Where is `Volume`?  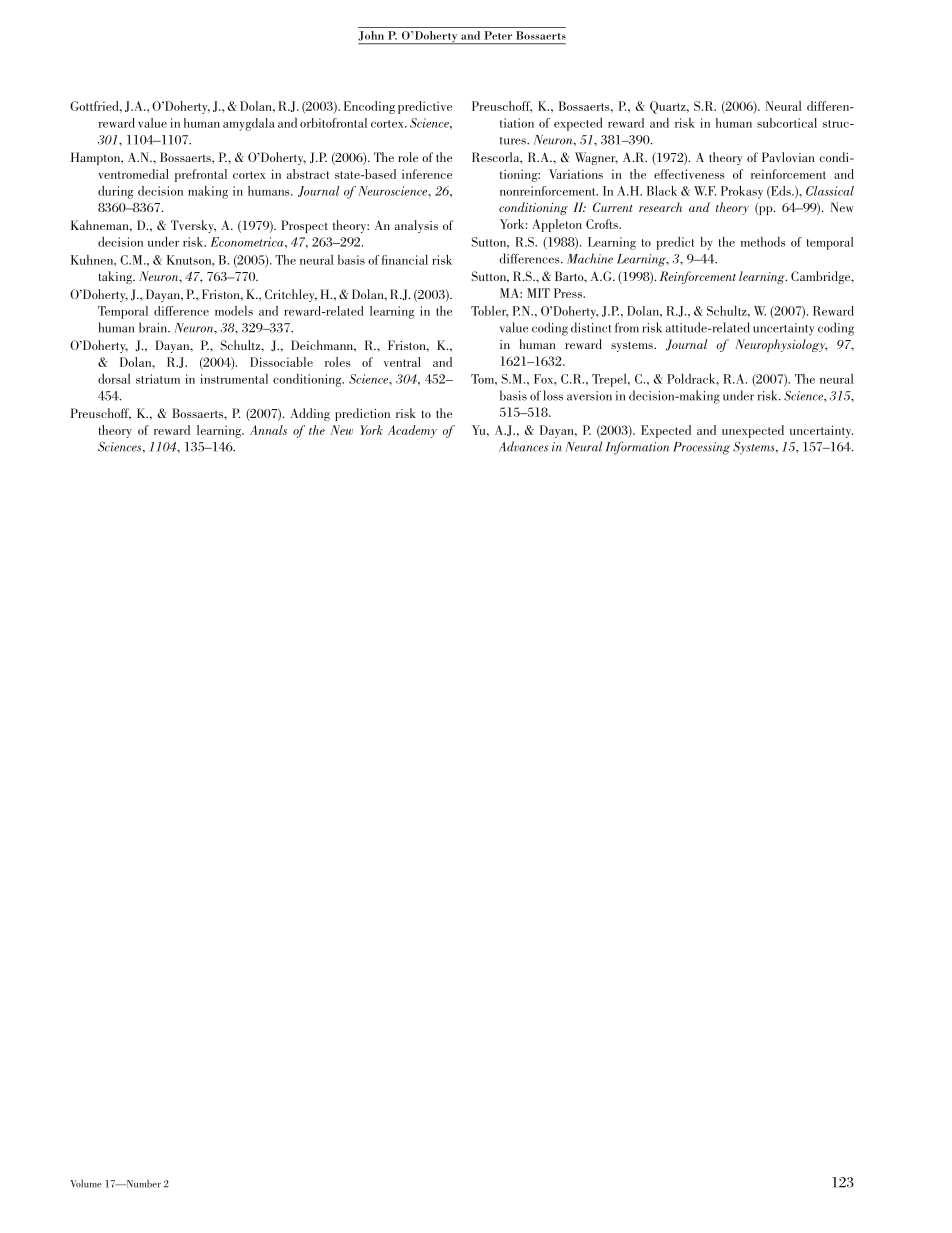 Volume is located at coordinates (86, 1183).
